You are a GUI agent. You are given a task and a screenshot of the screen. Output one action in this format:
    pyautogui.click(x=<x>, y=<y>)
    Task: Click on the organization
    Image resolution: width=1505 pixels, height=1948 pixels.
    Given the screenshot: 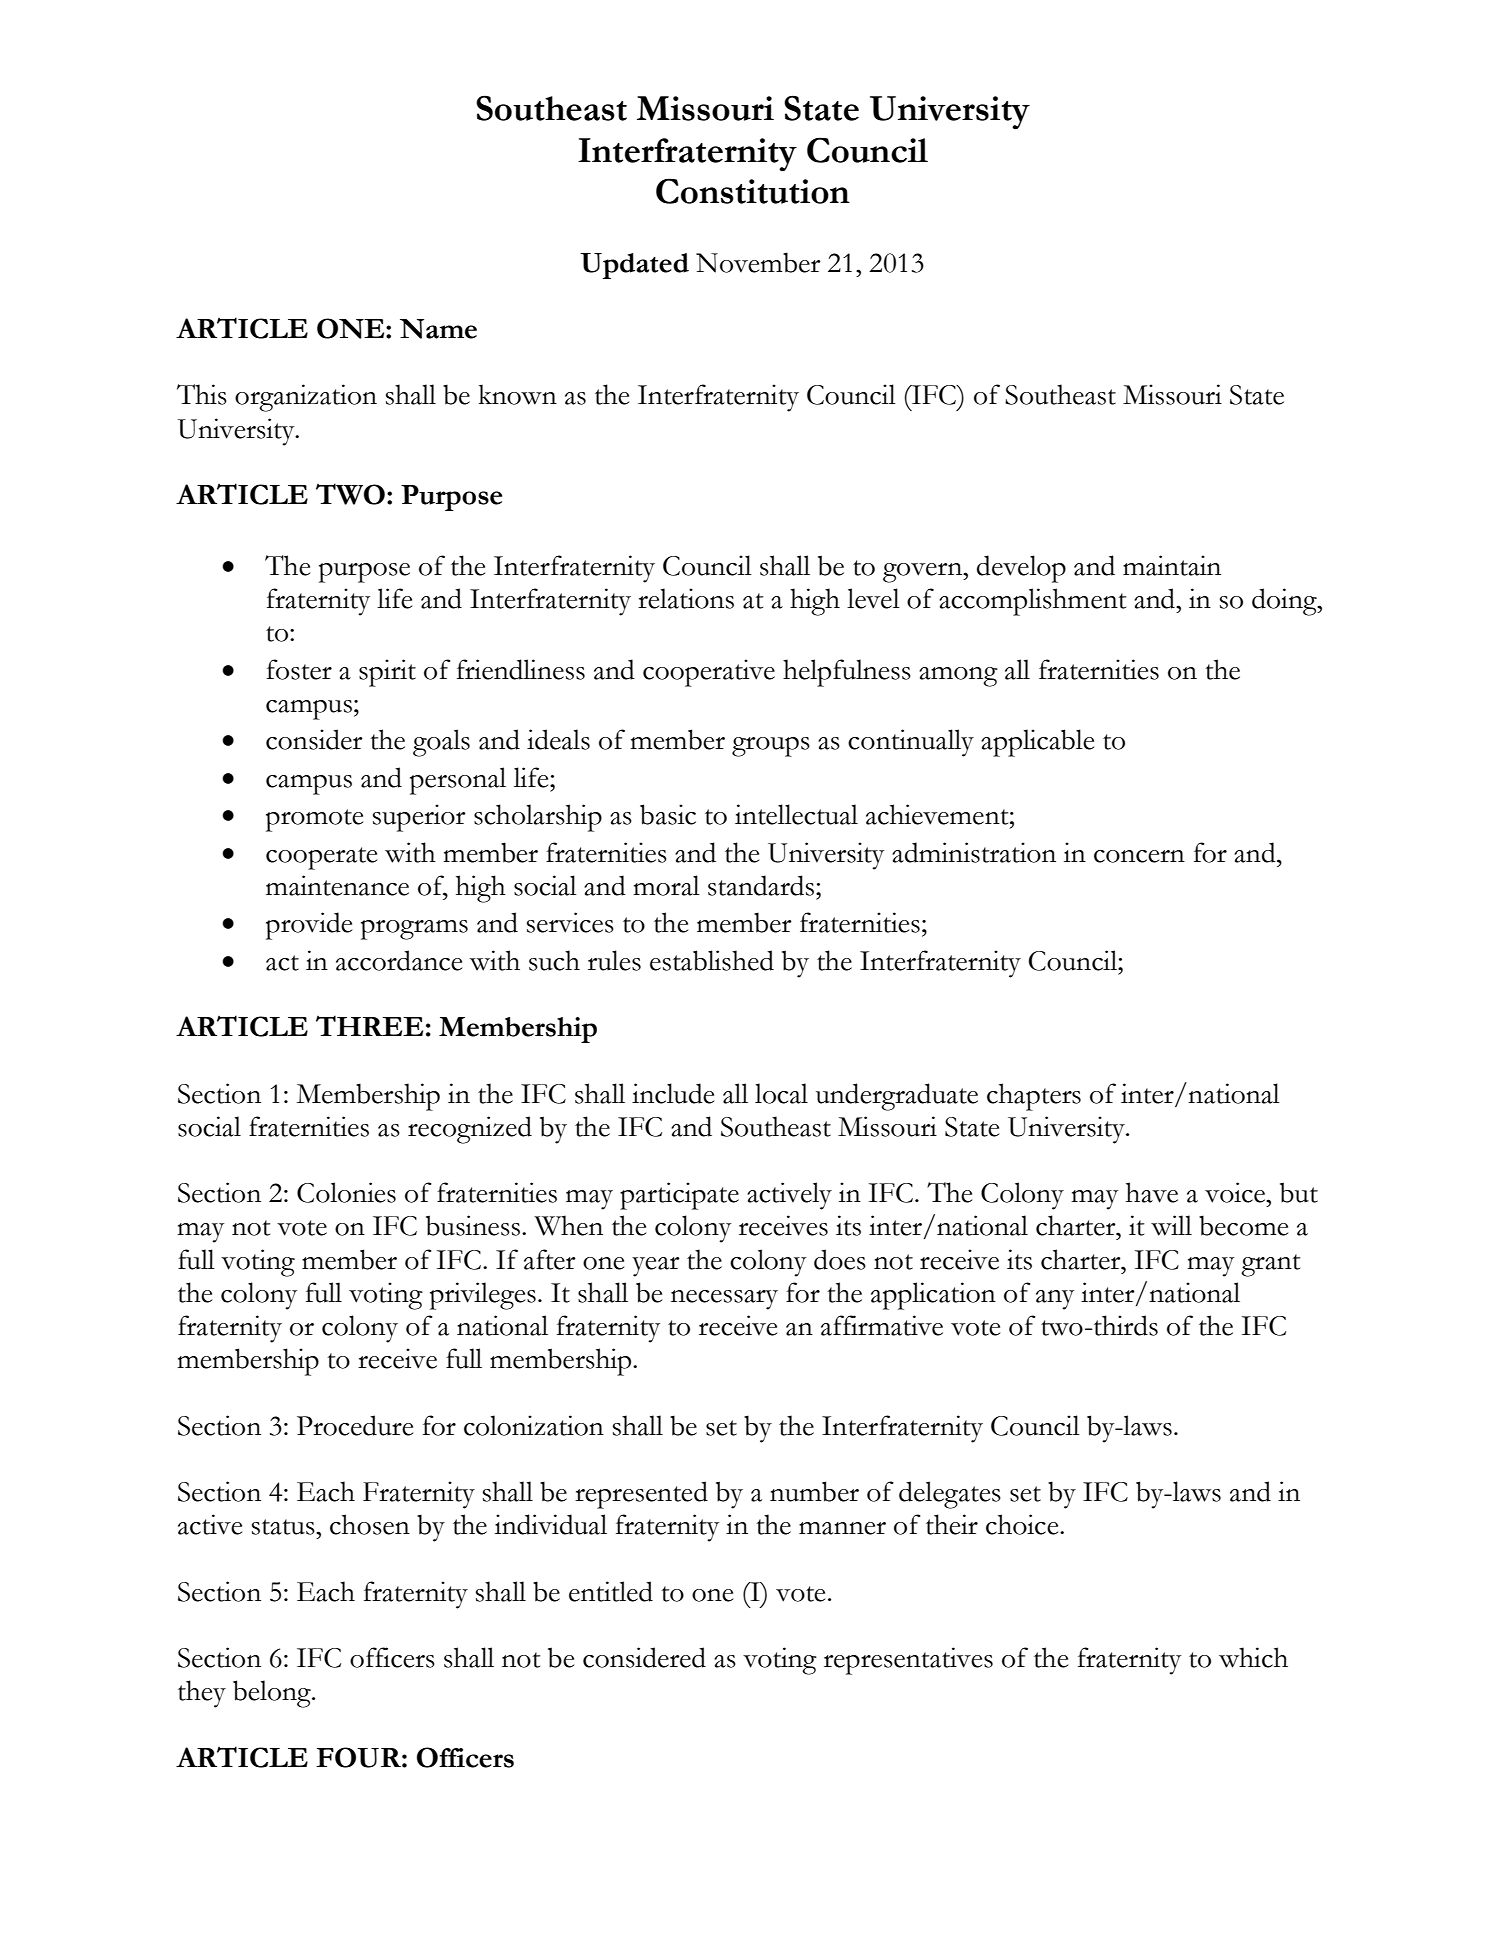 What is the action you would take?
    pyautogui.click(x=306, y=398)
